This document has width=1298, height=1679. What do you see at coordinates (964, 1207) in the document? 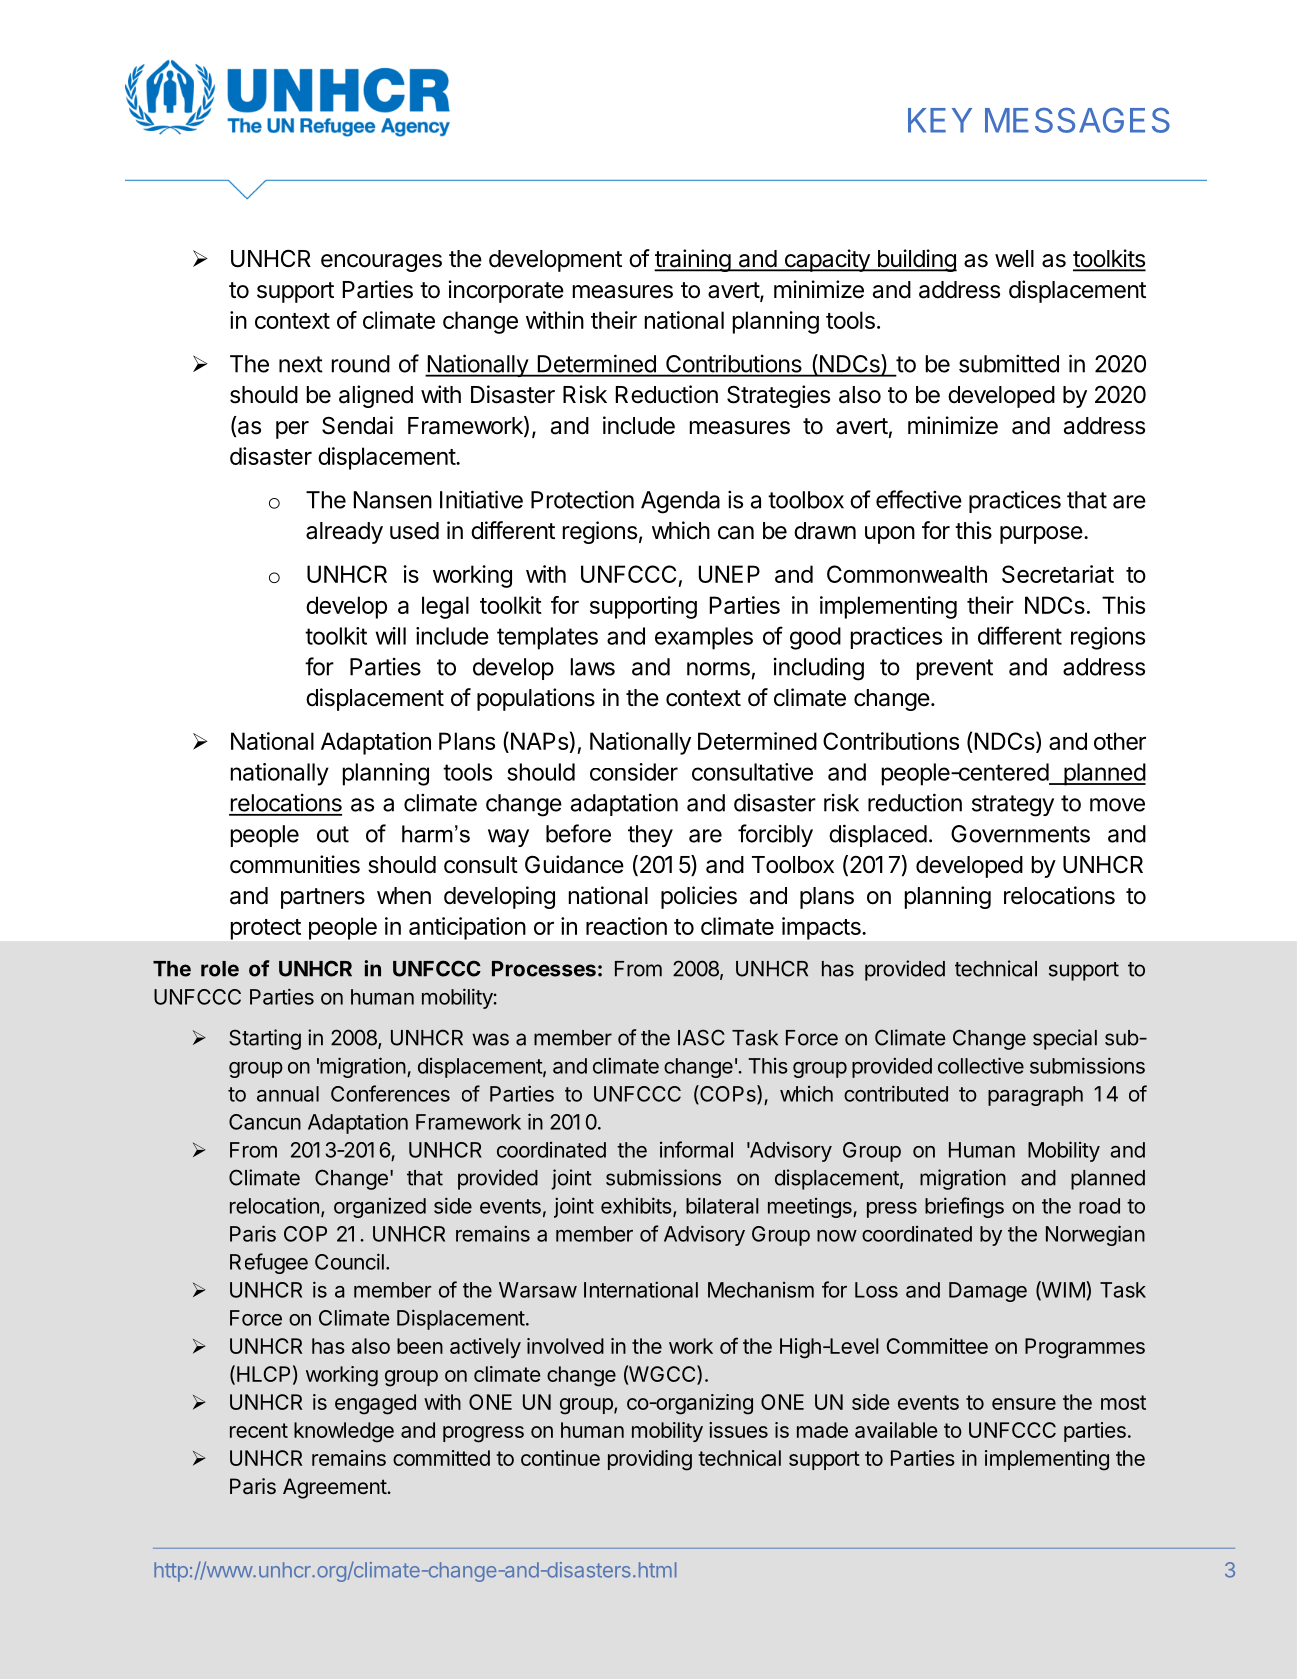
I see `briefings` at bounding box center [964, 1207].
